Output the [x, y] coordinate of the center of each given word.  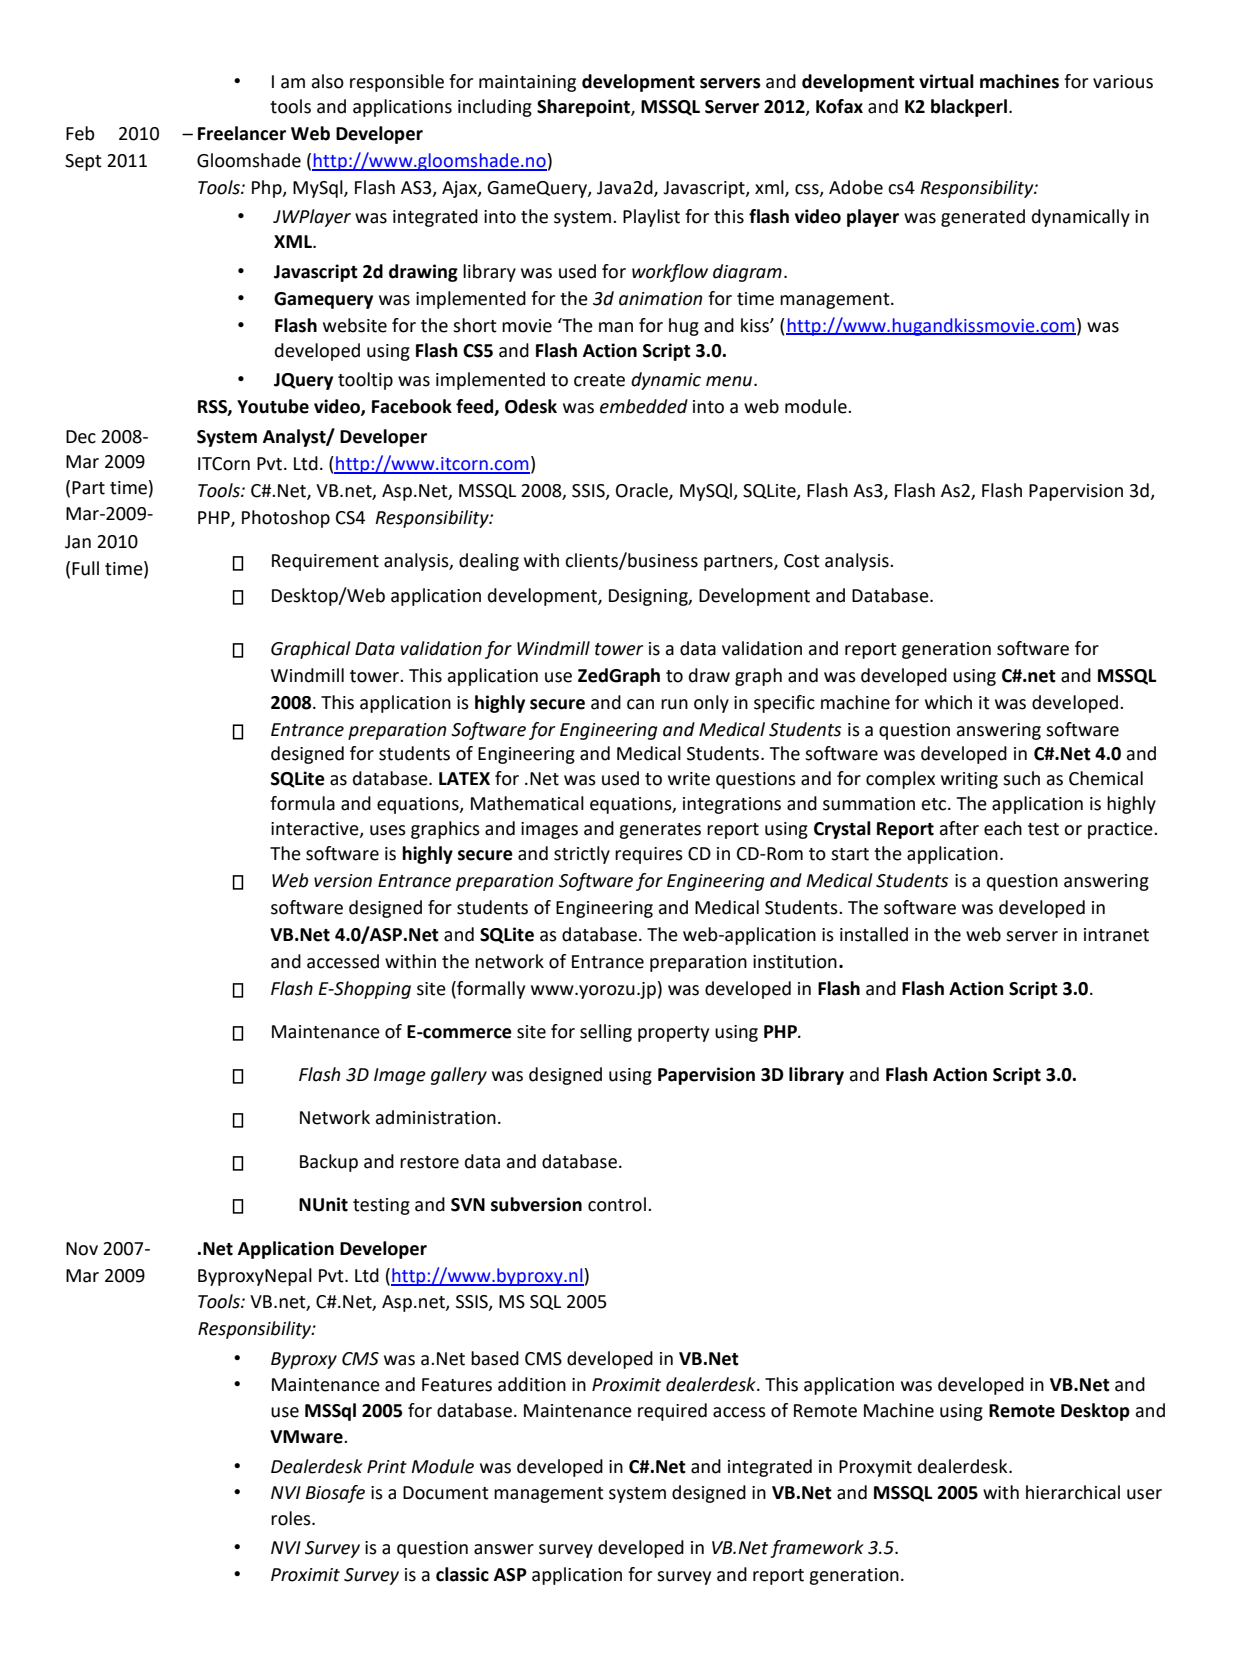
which [948, 702]
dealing [489, 562]
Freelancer [242, 133]
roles [292, 1518]
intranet [1116, 935]
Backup [329, 1163]
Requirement [325, 562]
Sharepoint [584, 108]
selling [606, 1033]
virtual [946, 81]
